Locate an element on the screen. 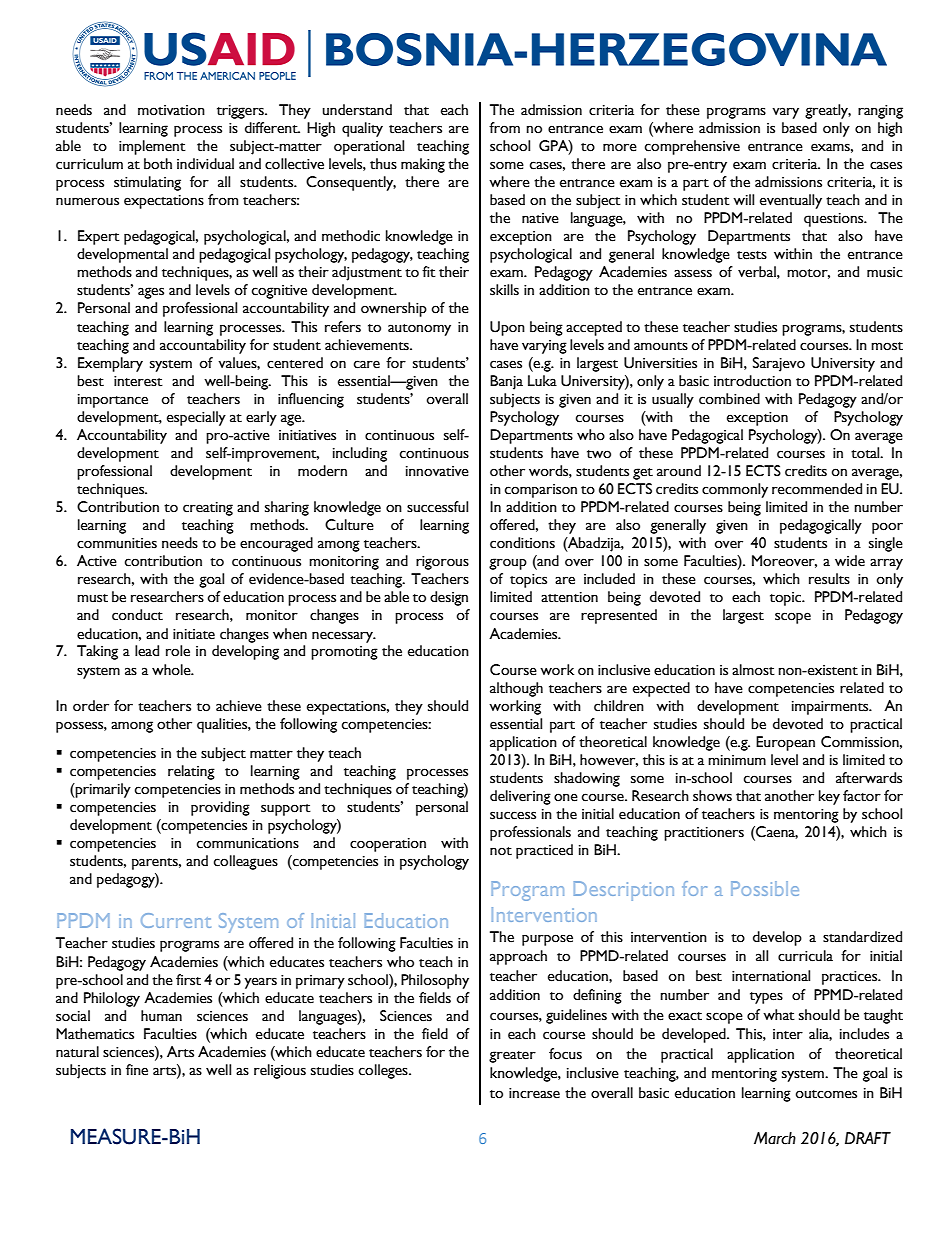 The image size is (952, 1233). making is located at coordinates (423, 165).
